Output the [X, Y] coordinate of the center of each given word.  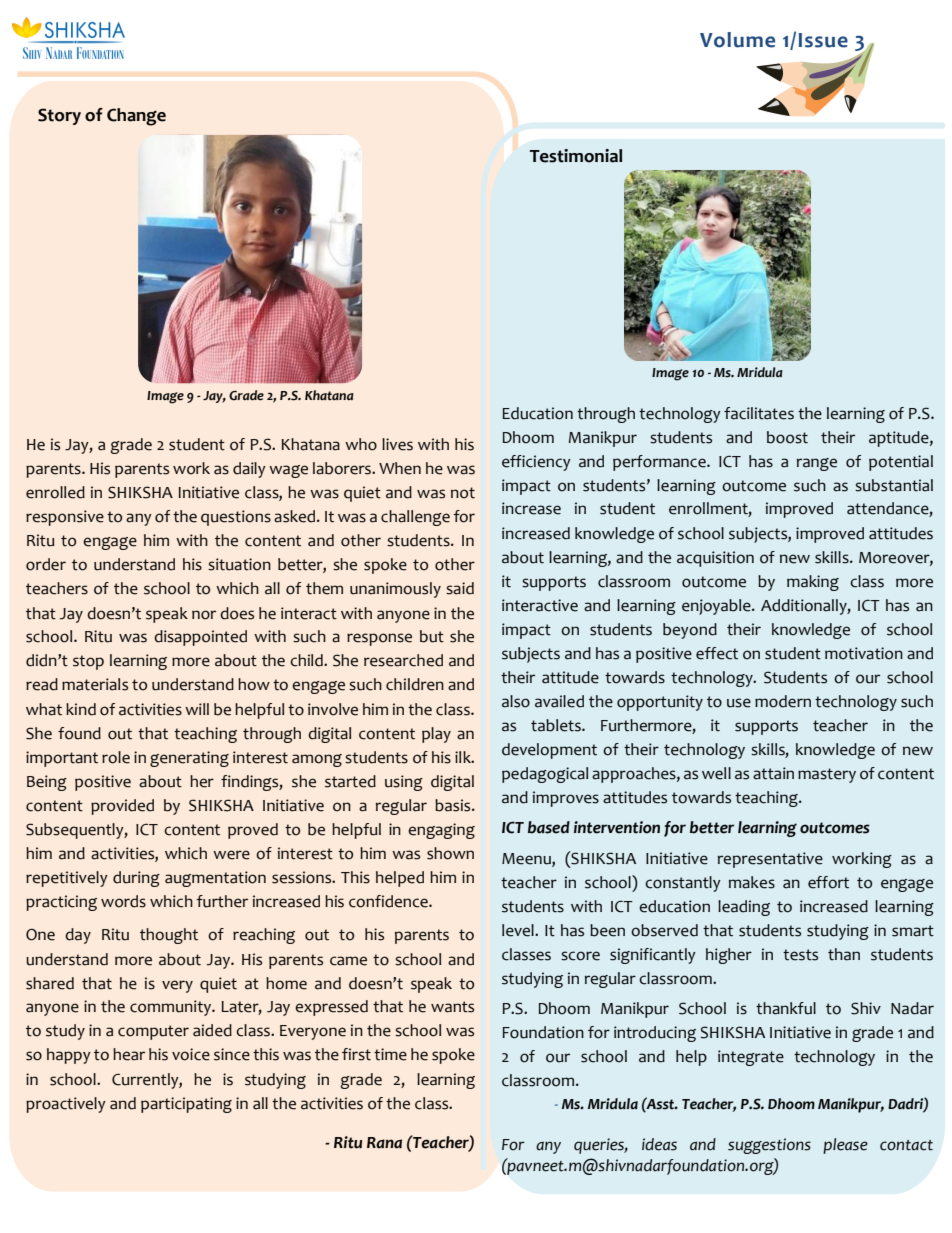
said [460, 588]
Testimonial [575, 156]
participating [186, 1105]
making [813, 583]
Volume [737, 40]
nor [204, 615]
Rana [384, 1143]
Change [136, 117]
